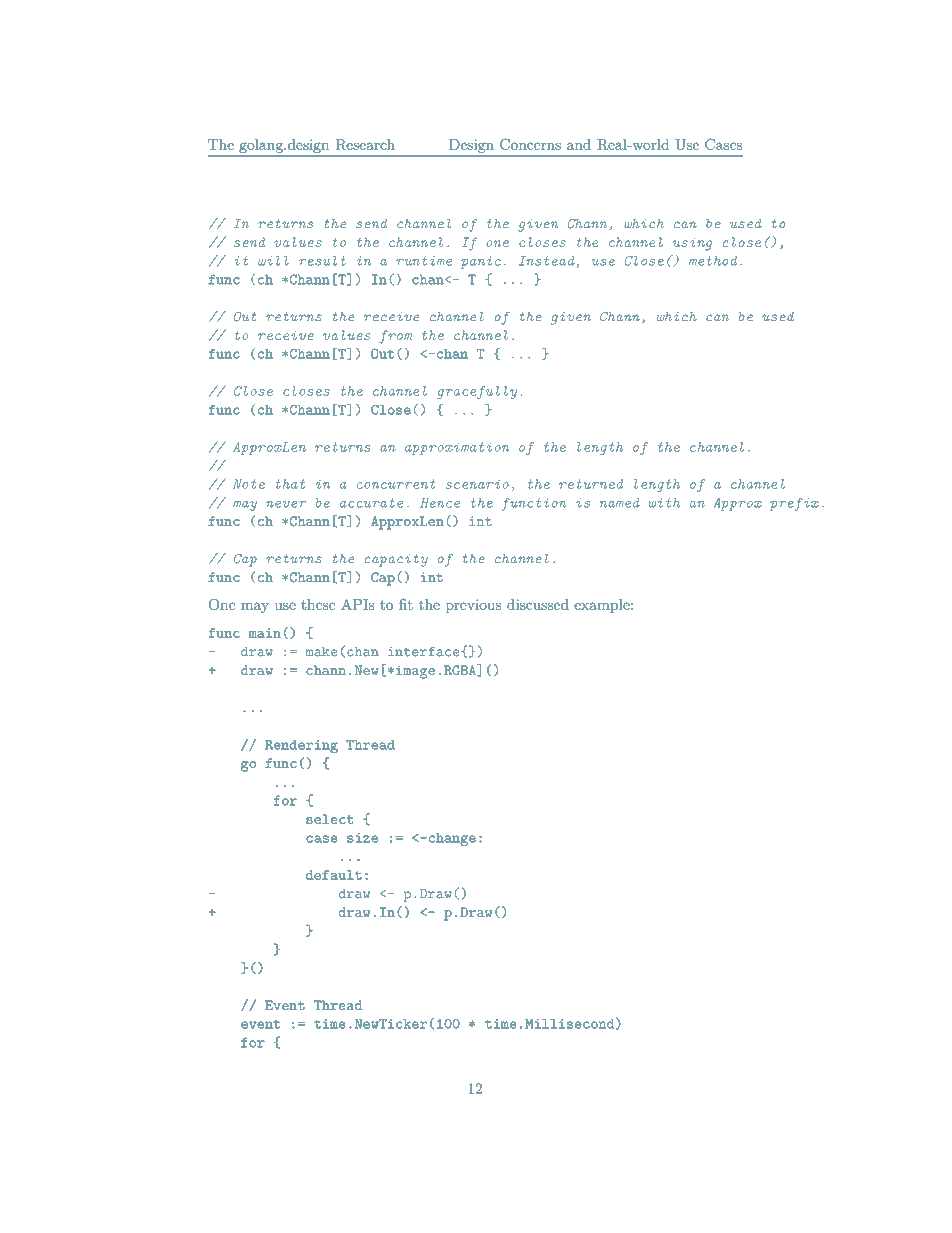 The width and height of the image is (952, 1233). I want to click on discussed, so click(538, 604).
